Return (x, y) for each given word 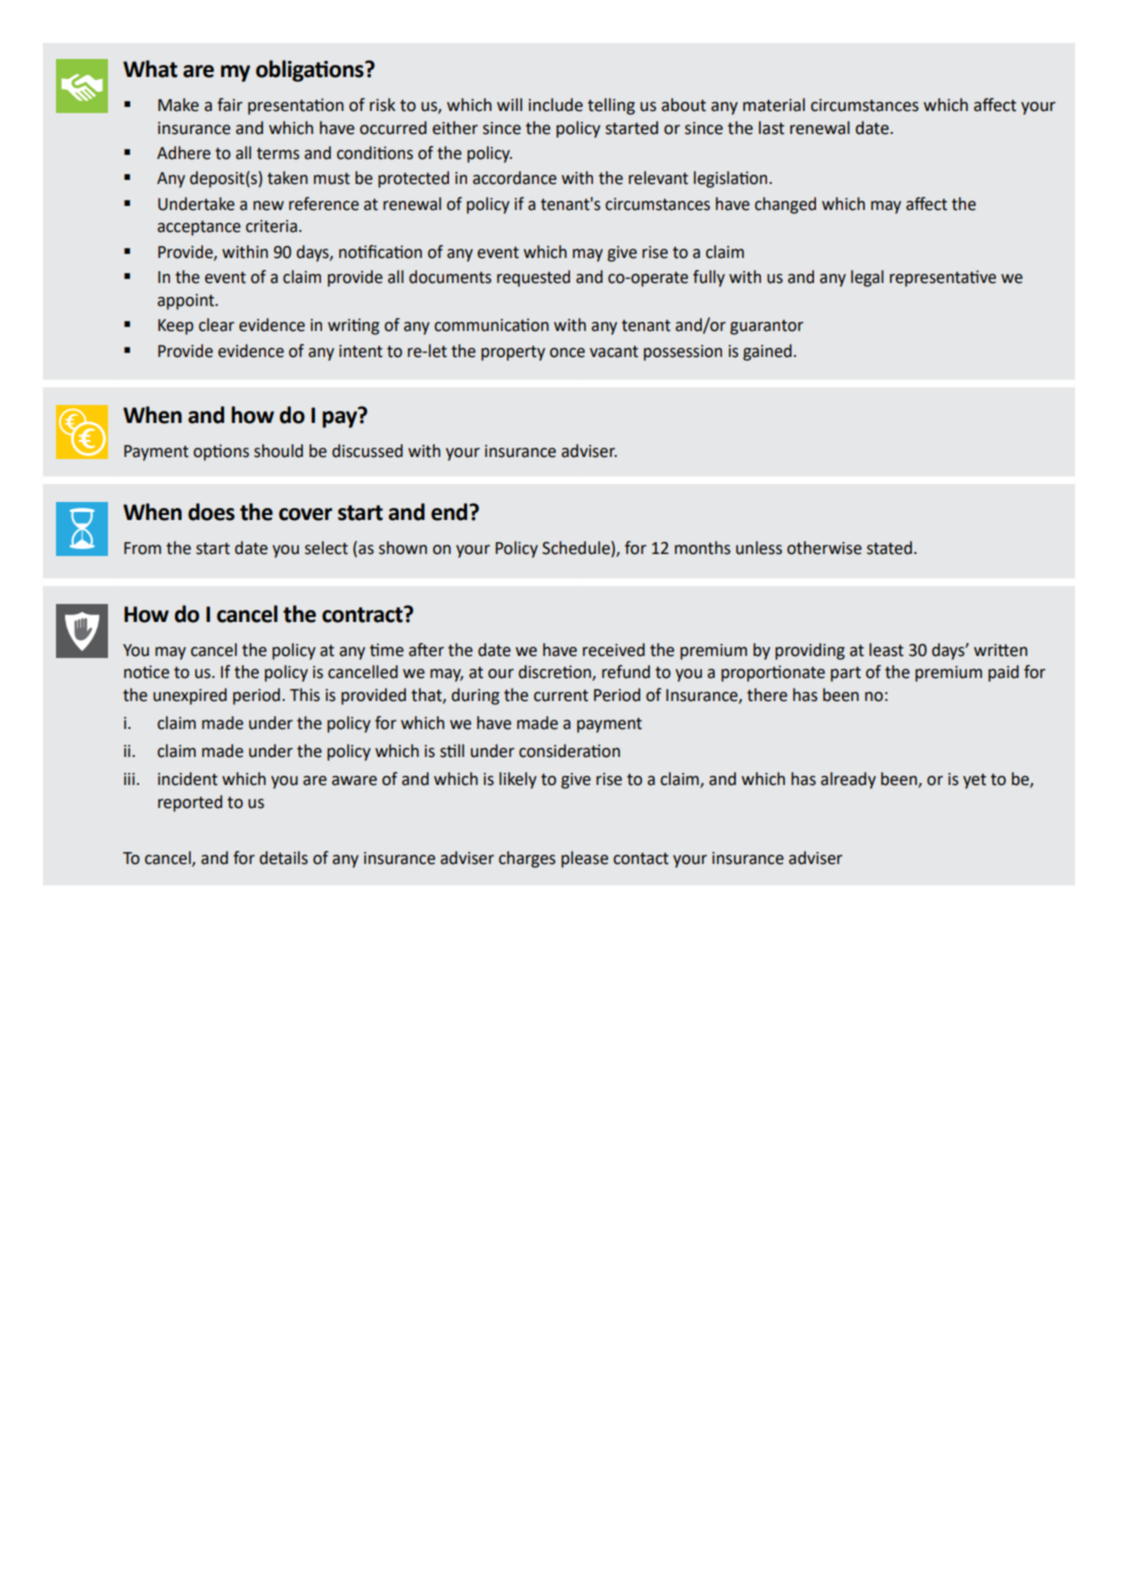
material (774, 105)
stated (889, 548)
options (221, 452)
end (450, 512)
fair (230, 105)
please (584, 859)
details (283, 858)
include (556, 105)
